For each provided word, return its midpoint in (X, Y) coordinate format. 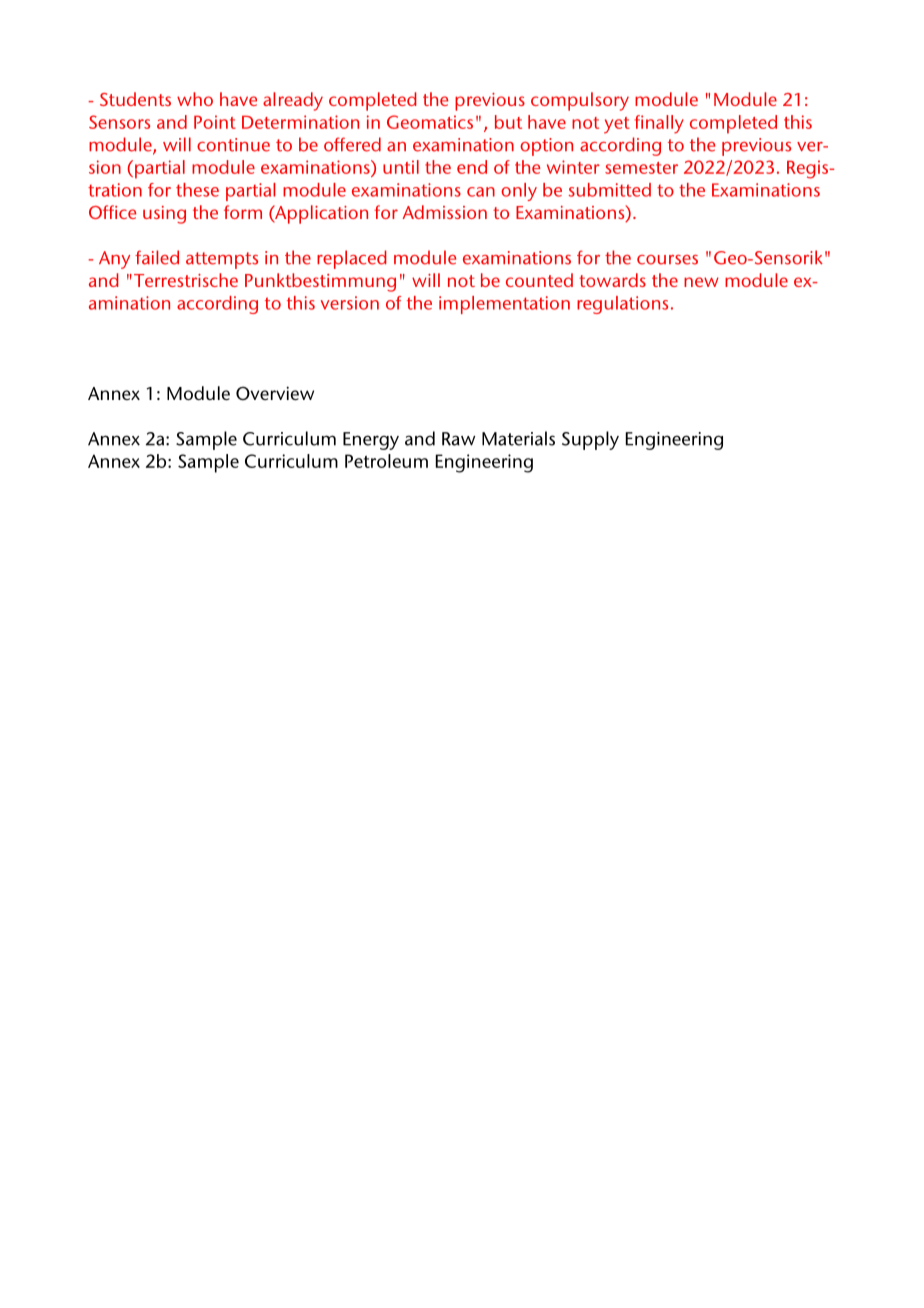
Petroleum (386, 461)
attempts (222, 260)
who (195, 99)
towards (612, 280)
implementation (504, 305)
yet (617, 125)
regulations (622, 305)
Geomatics (430, 122)
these (197, 190)
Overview (275, 393)
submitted (609, 190)
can (481, 192)
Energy (371, 441)
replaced (352, 259)
